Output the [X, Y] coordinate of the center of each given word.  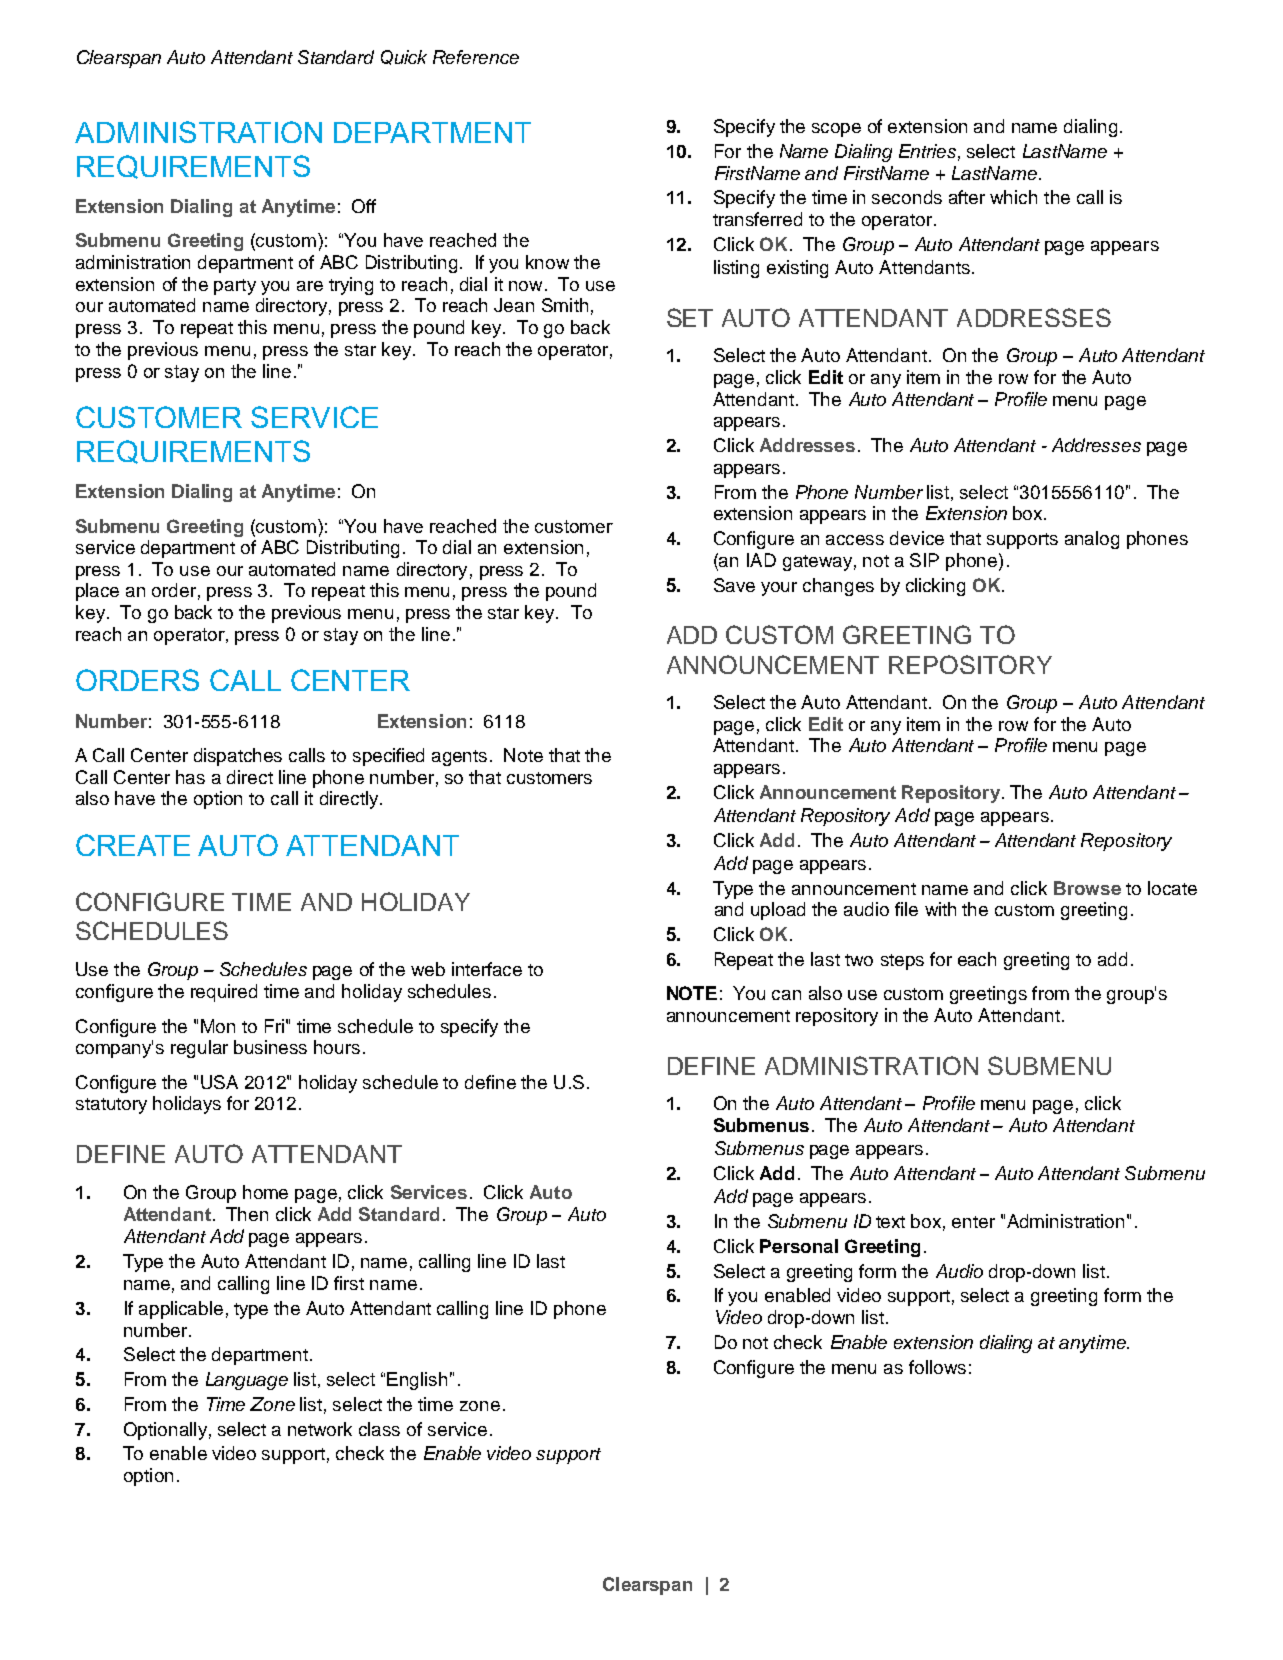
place [97, 592]
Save [734, 585]
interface [487, 969]
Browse [1087, 888]
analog [1092, 540]
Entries [927, 151]
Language [247, 1381]
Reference [476, 57]
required [224, 993]
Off [364, 206]
